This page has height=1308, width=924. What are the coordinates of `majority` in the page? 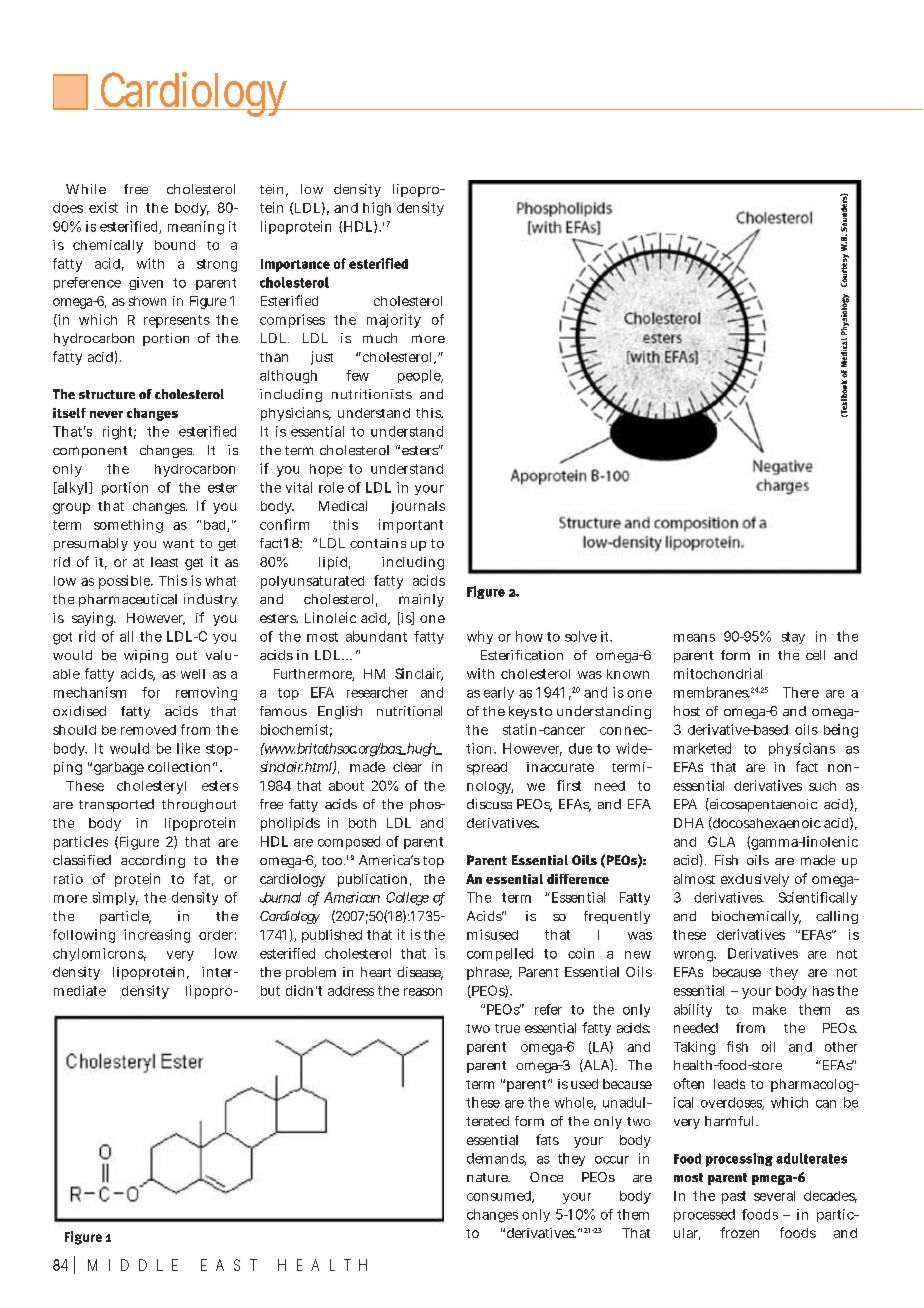 It's located at (394, 321).
